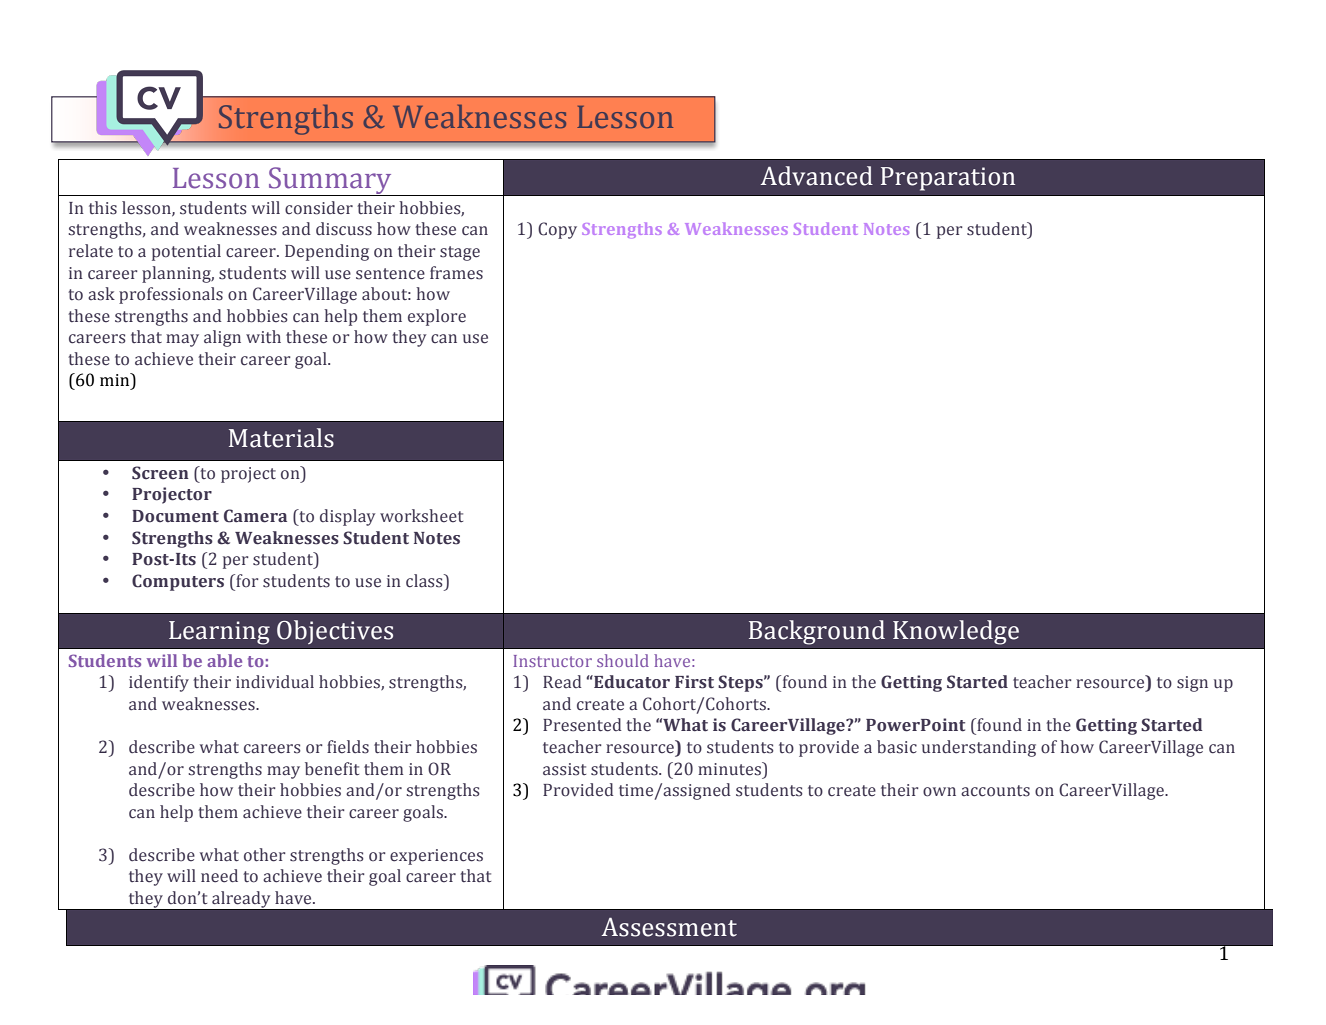 This screenshot has width=1326, height=1025. What do you see at coordinates (437, 317) in the screenshot?
I see `explore` at bounding box center [437, 317].
